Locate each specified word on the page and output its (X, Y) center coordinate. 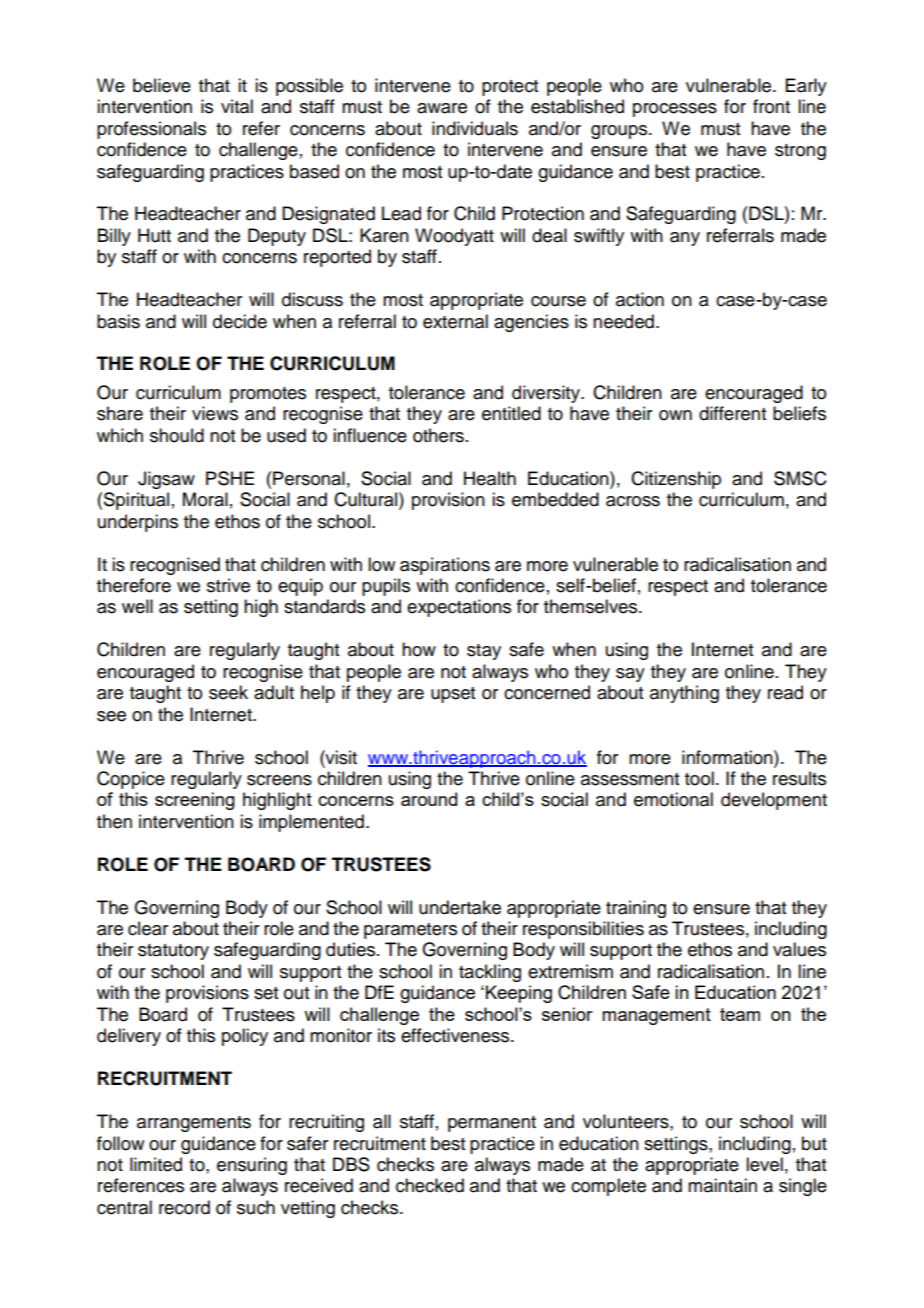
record (184, 1207)
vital (237, 106)
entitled (511, 413)
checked (430, 1185)
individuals (475, 128)
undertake (460, 907)
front (771, 106)
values (799, 949)
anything (684, 694)
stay (484, 652)
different (732, 413)
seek (228, 692)
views (215, 413)
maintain (722, 1185)
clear (148, 928)
